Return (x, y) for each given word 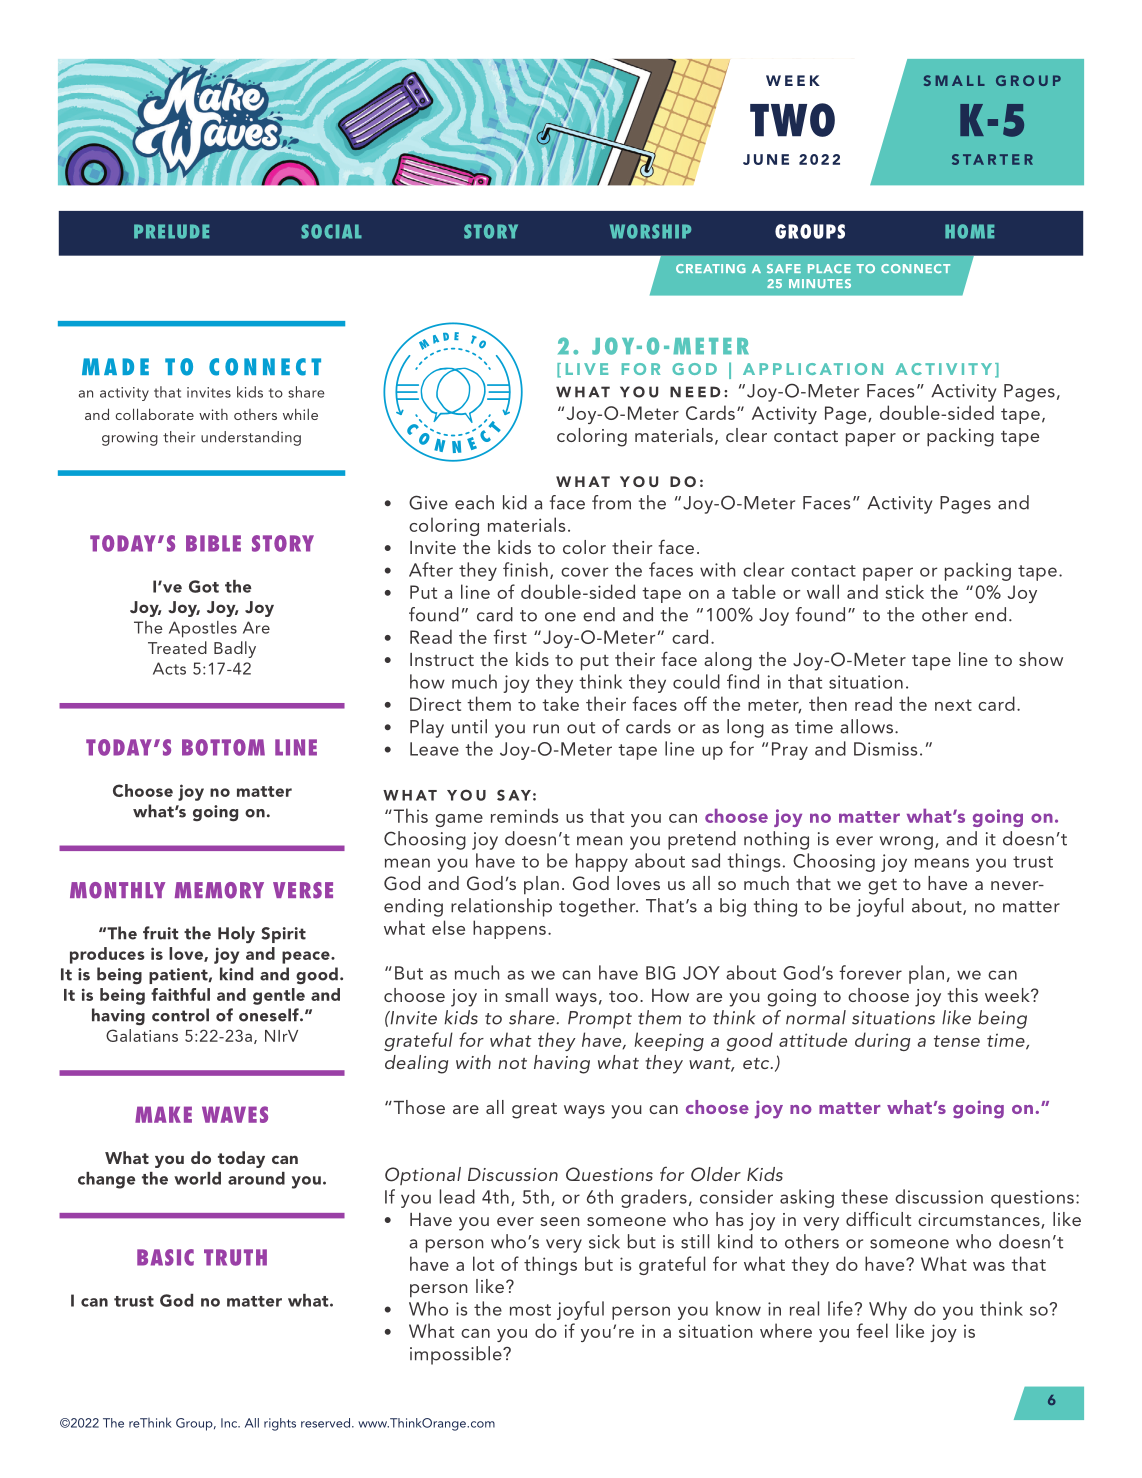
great (534, 1111)
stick (904, 591)
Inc (230, 1423)
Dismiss (885, 749)
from (611, 502)
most (530, 1310)
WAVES (235, 1114)
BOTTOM (223, 747)
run (546, 729)
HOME (969, 231)
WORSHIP (650, 231)
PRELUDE (171, 231)
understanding (251, 438)
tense (957, 1041)
